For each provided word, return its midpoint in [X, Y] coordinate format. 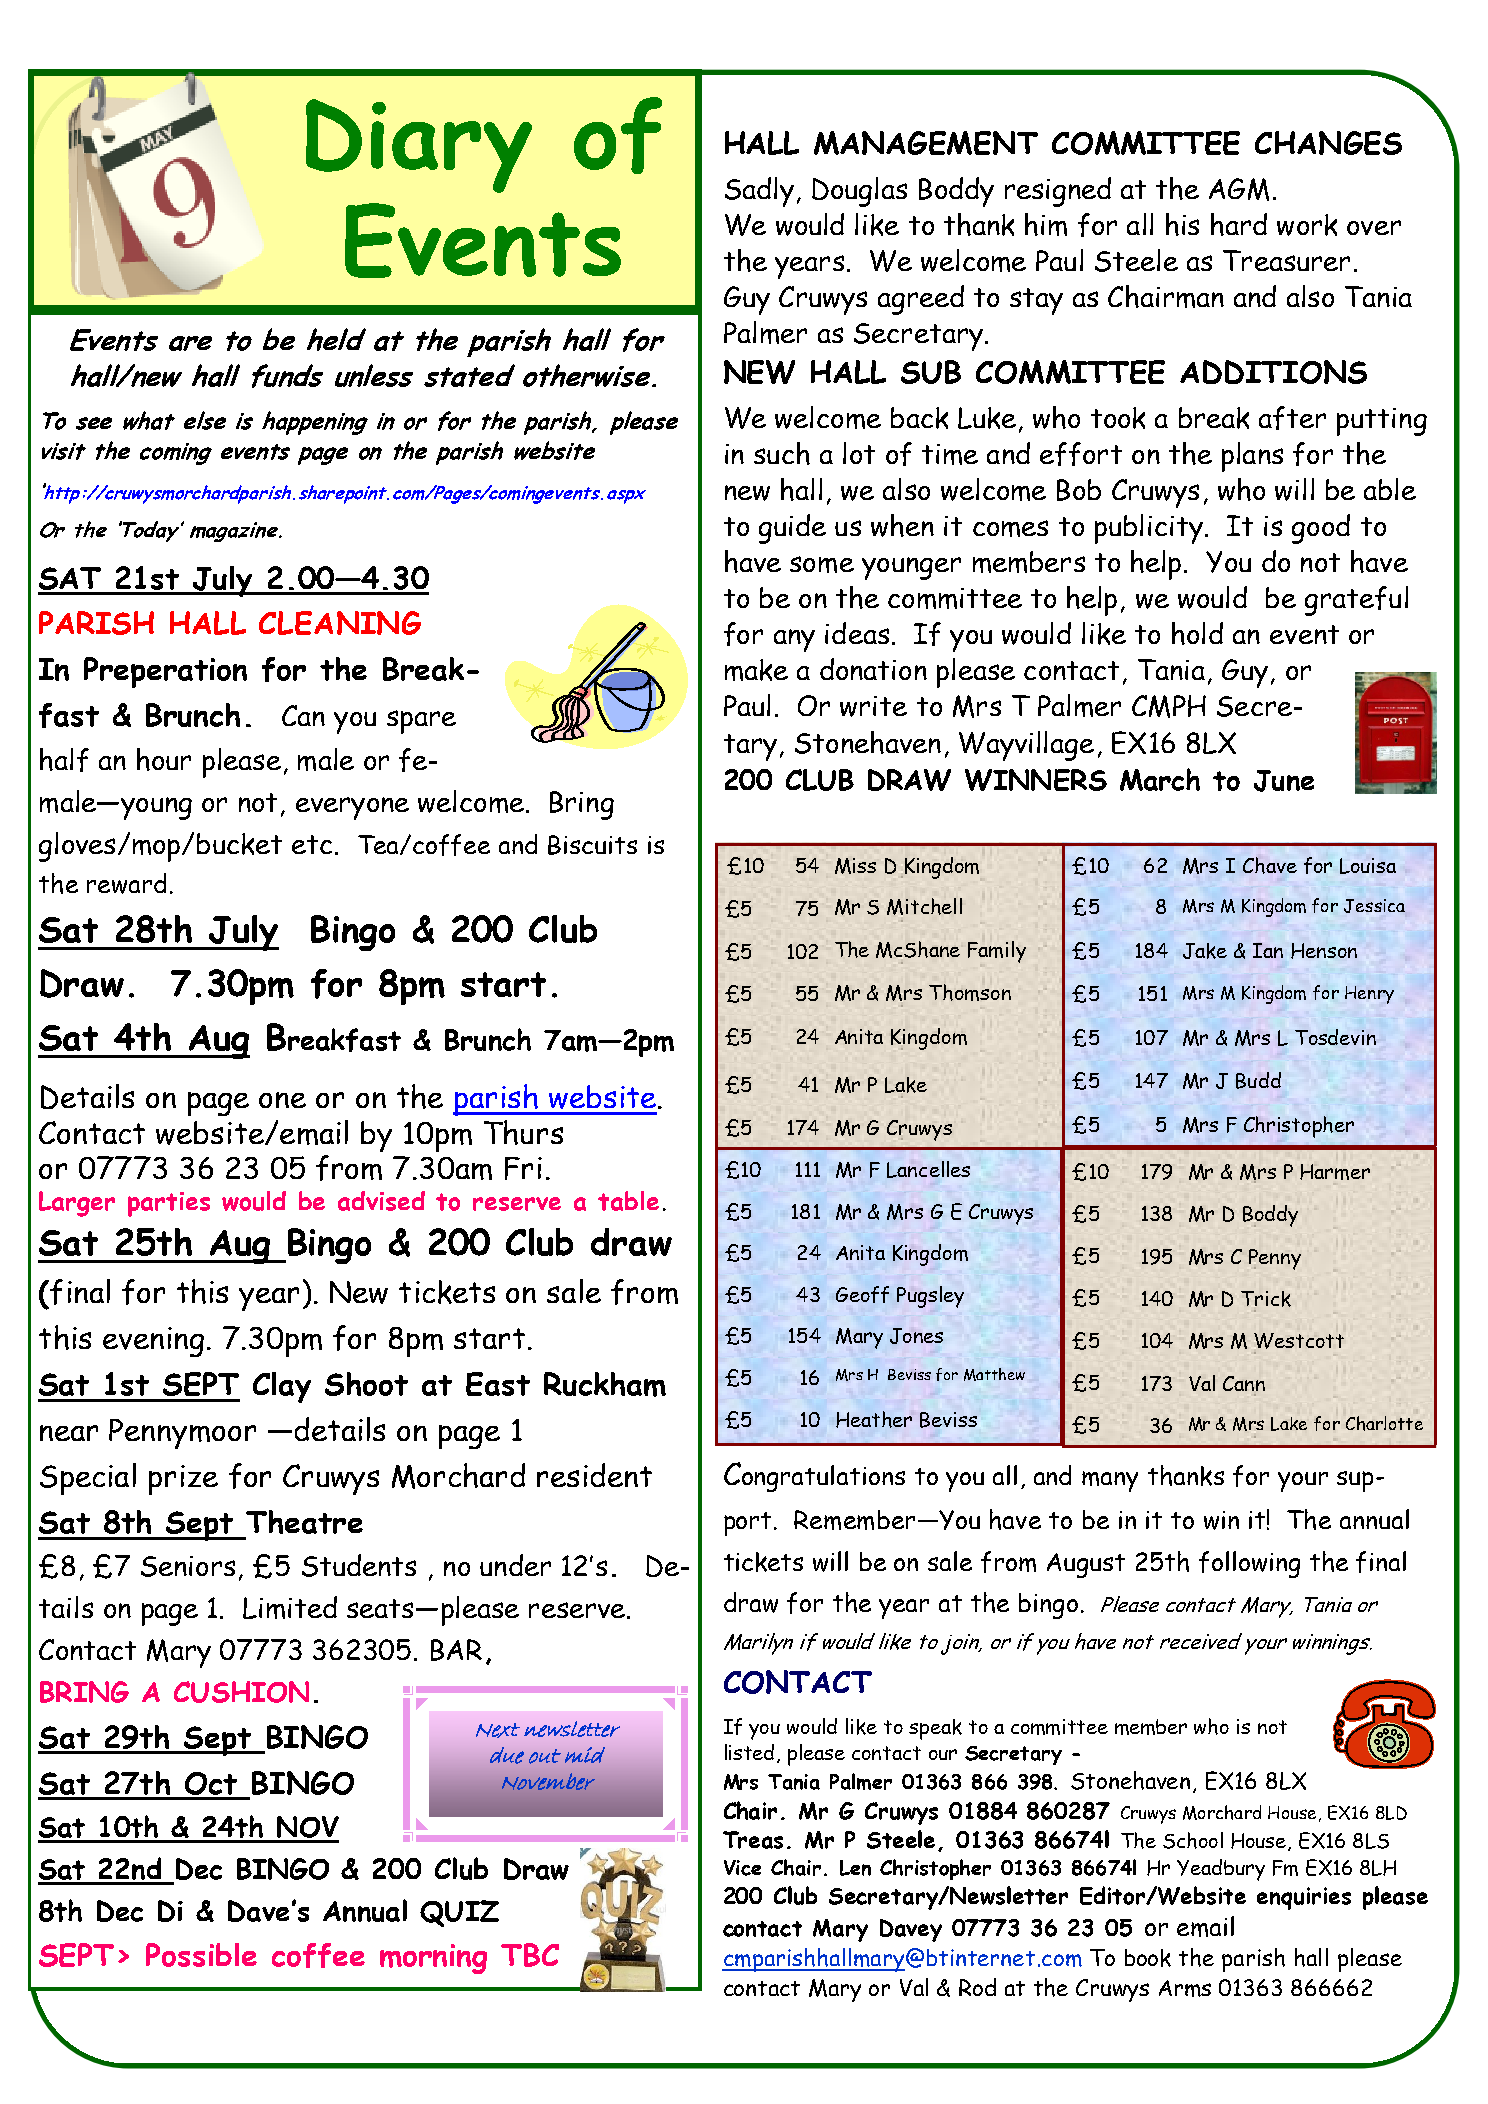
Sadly [759, 192]
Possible [201, 1955]
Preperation [165, 672]
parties [169, 1204]
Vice [742, 1868]
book [1148, 1958]
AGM [1239, 189]
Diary [419, 146]
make [756, 670]
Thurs [523, 1132]
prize [183, 1480]
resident [594, 1475]
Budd [1258, 1080]
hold [1197, 633]
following [1249, 1564]
